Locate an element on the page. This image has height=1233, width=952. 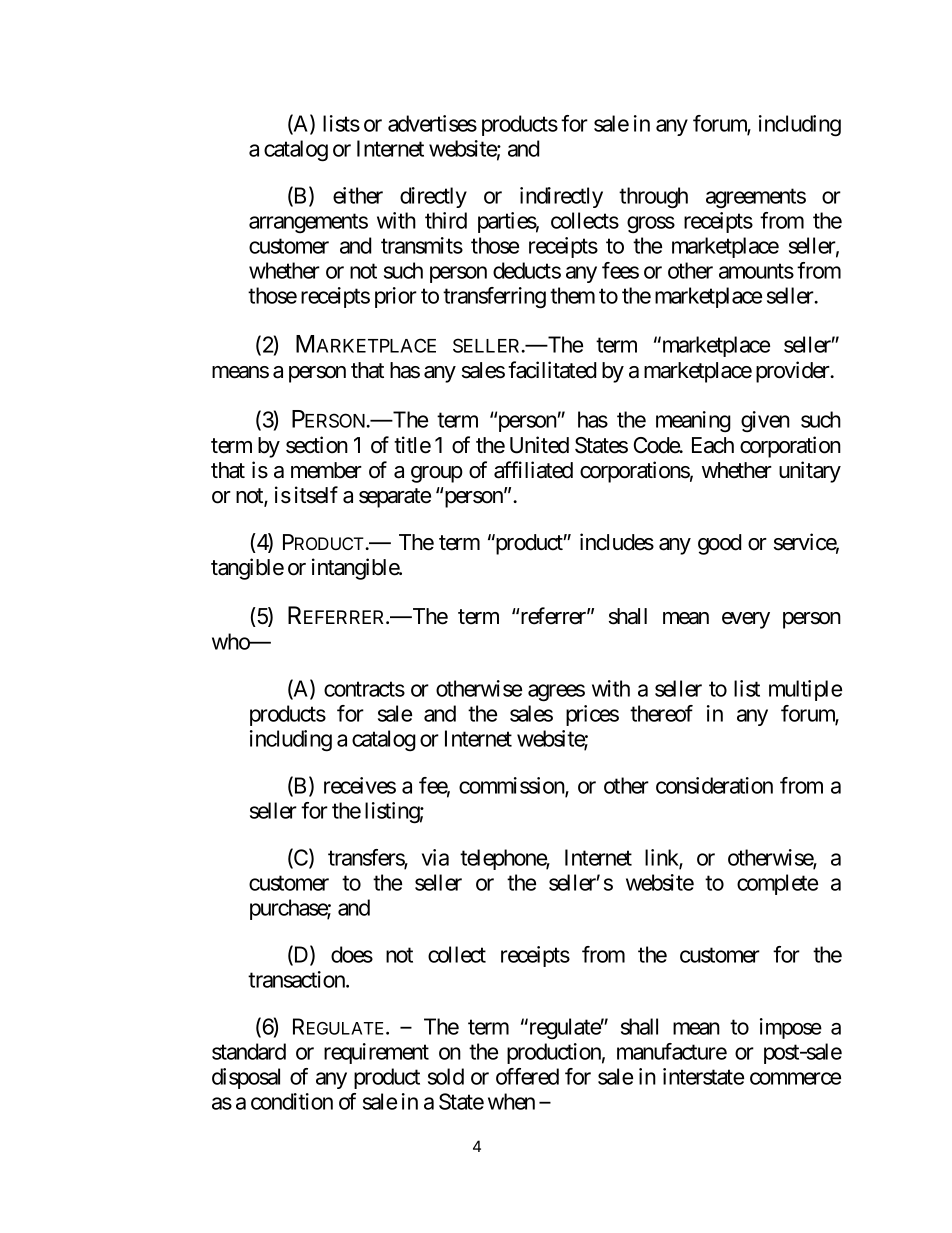
good is located at coordinates (719, 544).
